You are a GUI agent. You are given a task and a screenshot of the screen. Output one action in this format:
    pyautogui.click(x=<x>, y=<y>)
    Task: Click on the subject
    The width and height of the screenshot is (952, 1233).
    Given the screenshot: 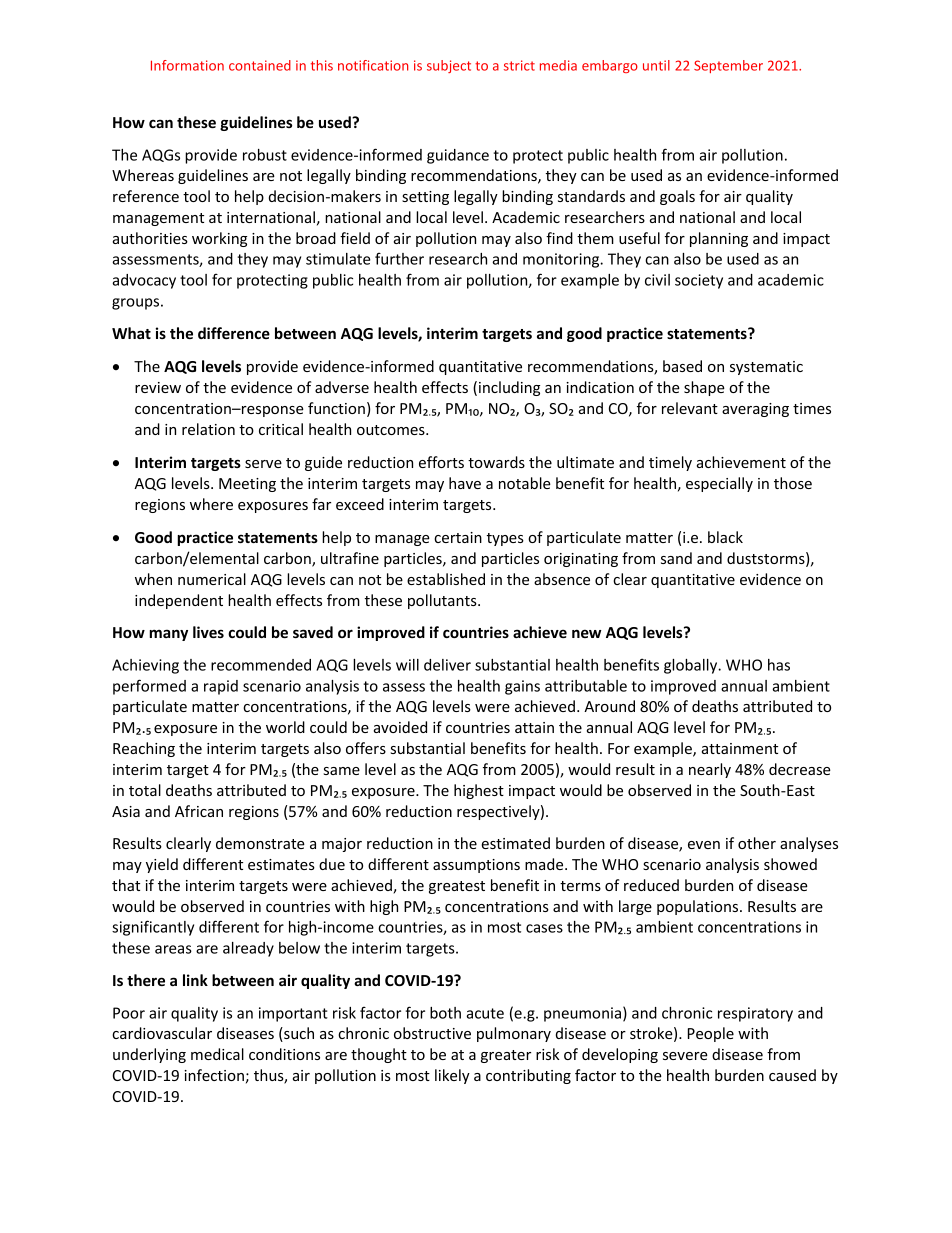 What is the action you would take?
    pyautogui.click(x=449, y=66)
